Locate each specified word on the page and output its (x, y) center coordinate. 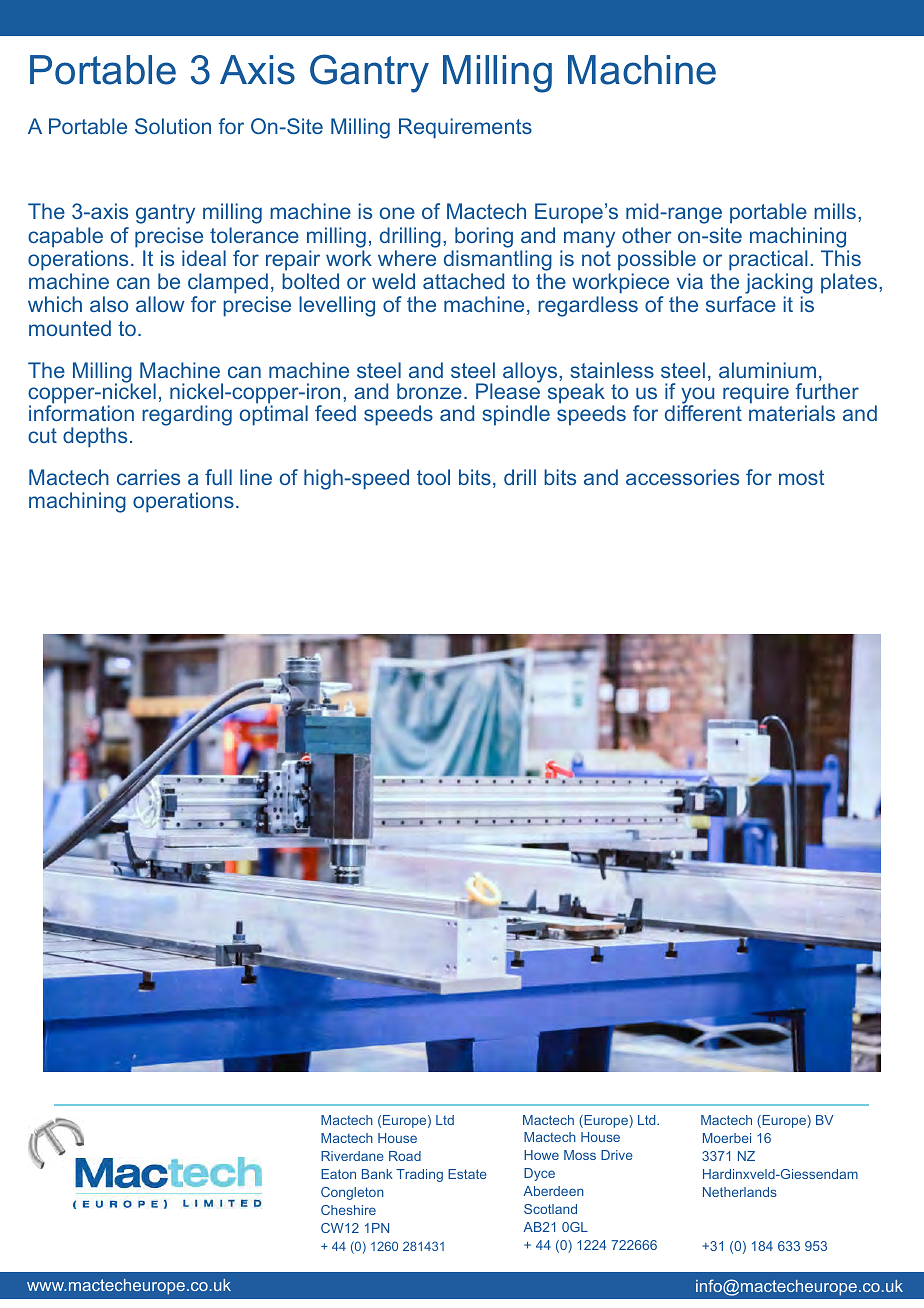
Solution (173, 126)
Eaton (338, 1174)
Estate (467, 1174)
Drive (617, 1155)
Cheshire (348, 1210)
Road (405, 1156)
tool (433, 477)
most (802, 477)
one (397, 213)
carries (148, 477)
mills (835, 211)
